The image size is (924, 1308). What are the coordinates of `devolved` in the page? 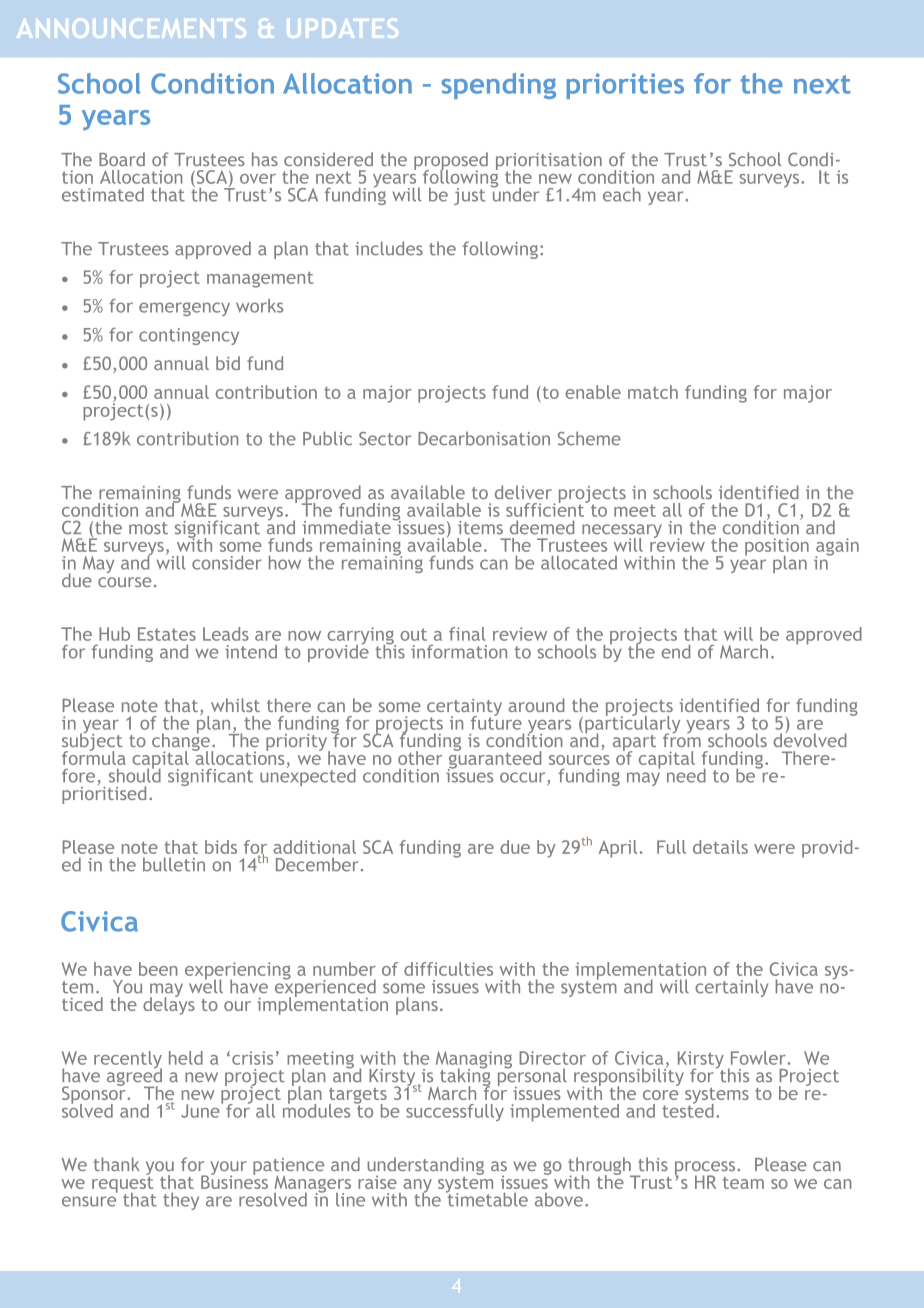 It's located at (810, 739).
